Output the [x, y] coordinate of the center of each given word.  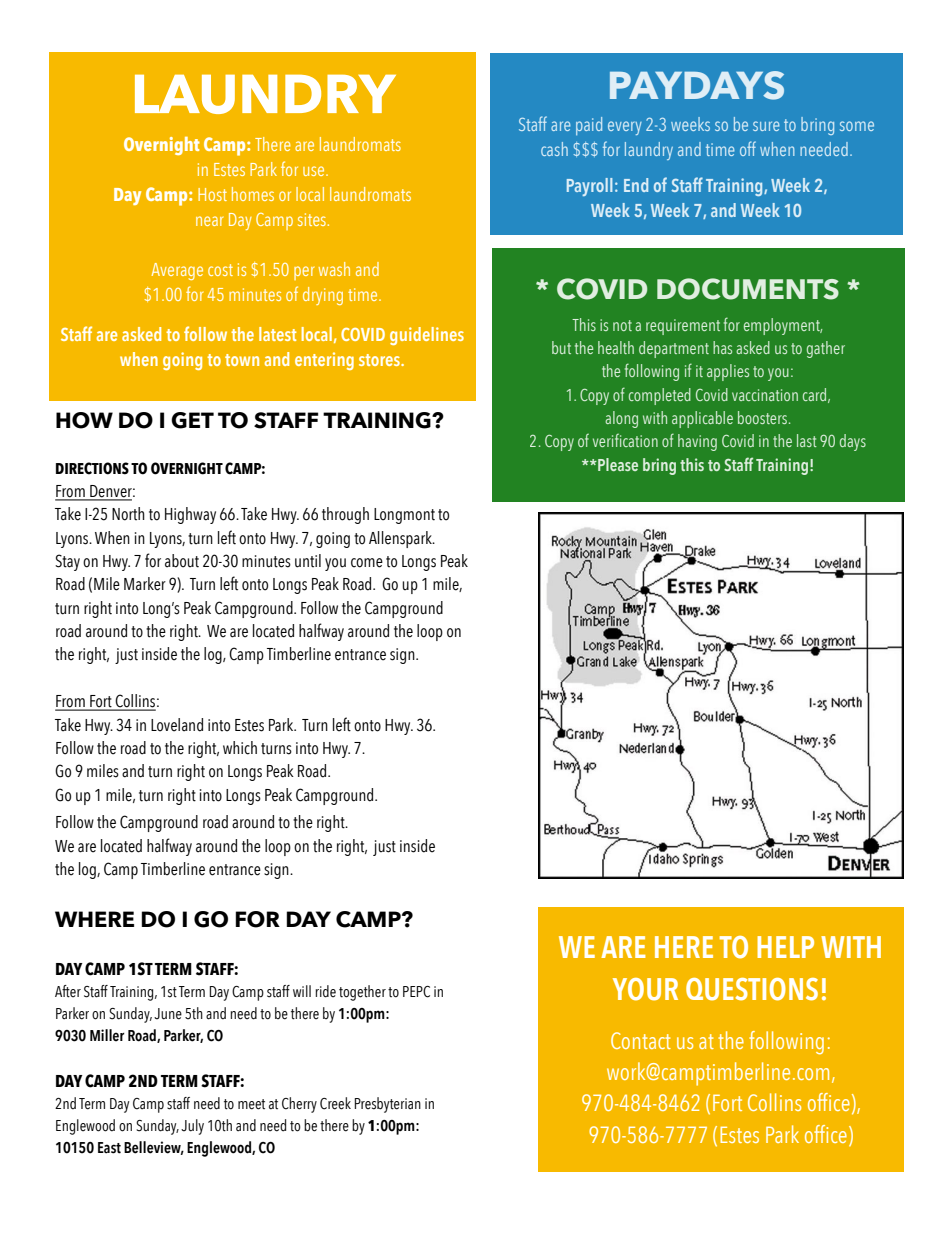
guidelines [427, 336]
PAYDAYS [697, 85]
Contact [641, 1040]
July [192, 1127]
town [242, 360]
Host [212, 194]
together [362, 993]
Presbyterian [387, 1105]
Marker [145, 584]
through [345, 515]
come [367, 563]
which [240, 748]
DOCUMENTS [748, 289]
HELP [785, 947]
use [315, 171]
